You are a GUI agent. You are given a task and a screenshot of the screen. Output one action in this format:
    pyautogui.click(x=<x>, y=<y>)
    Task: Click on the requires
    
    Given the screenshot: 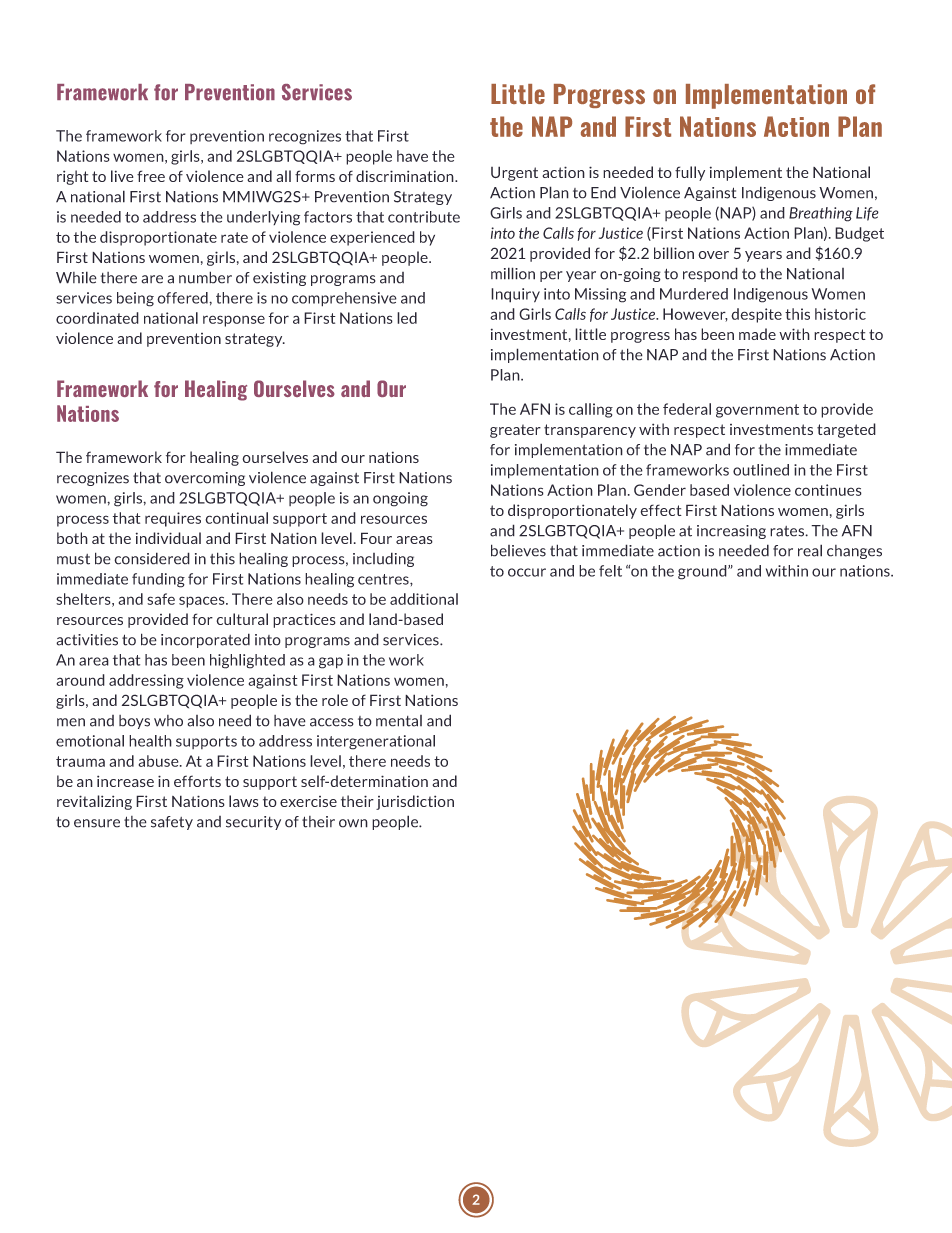 What is the action you would take?
    pyautogui.click(x=173, y=519)
